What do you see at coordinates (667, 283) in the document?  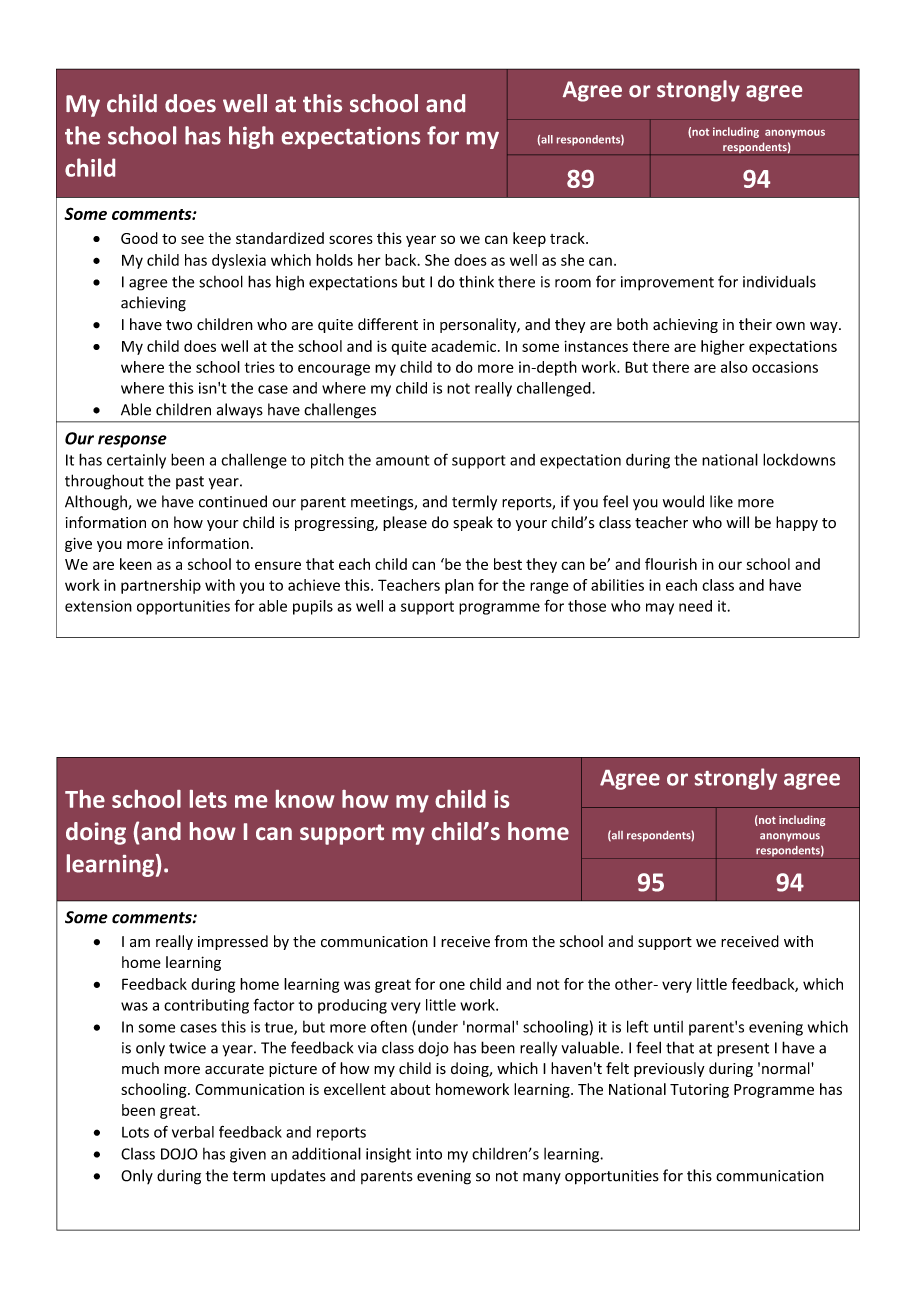 I see `improvement` at bounding box center [667, 283].
